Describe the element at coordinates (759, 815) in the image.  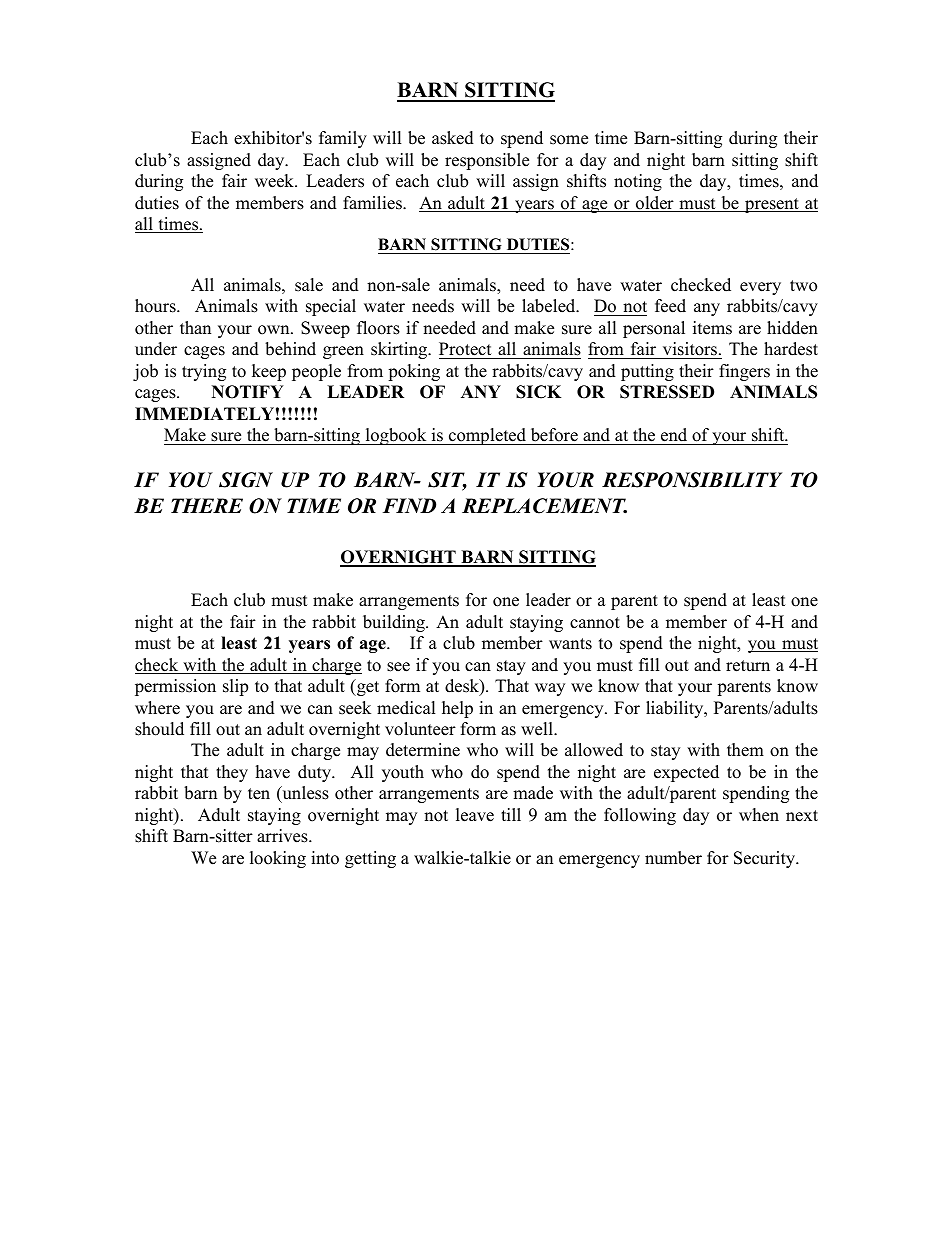
I see `when` at that location.
